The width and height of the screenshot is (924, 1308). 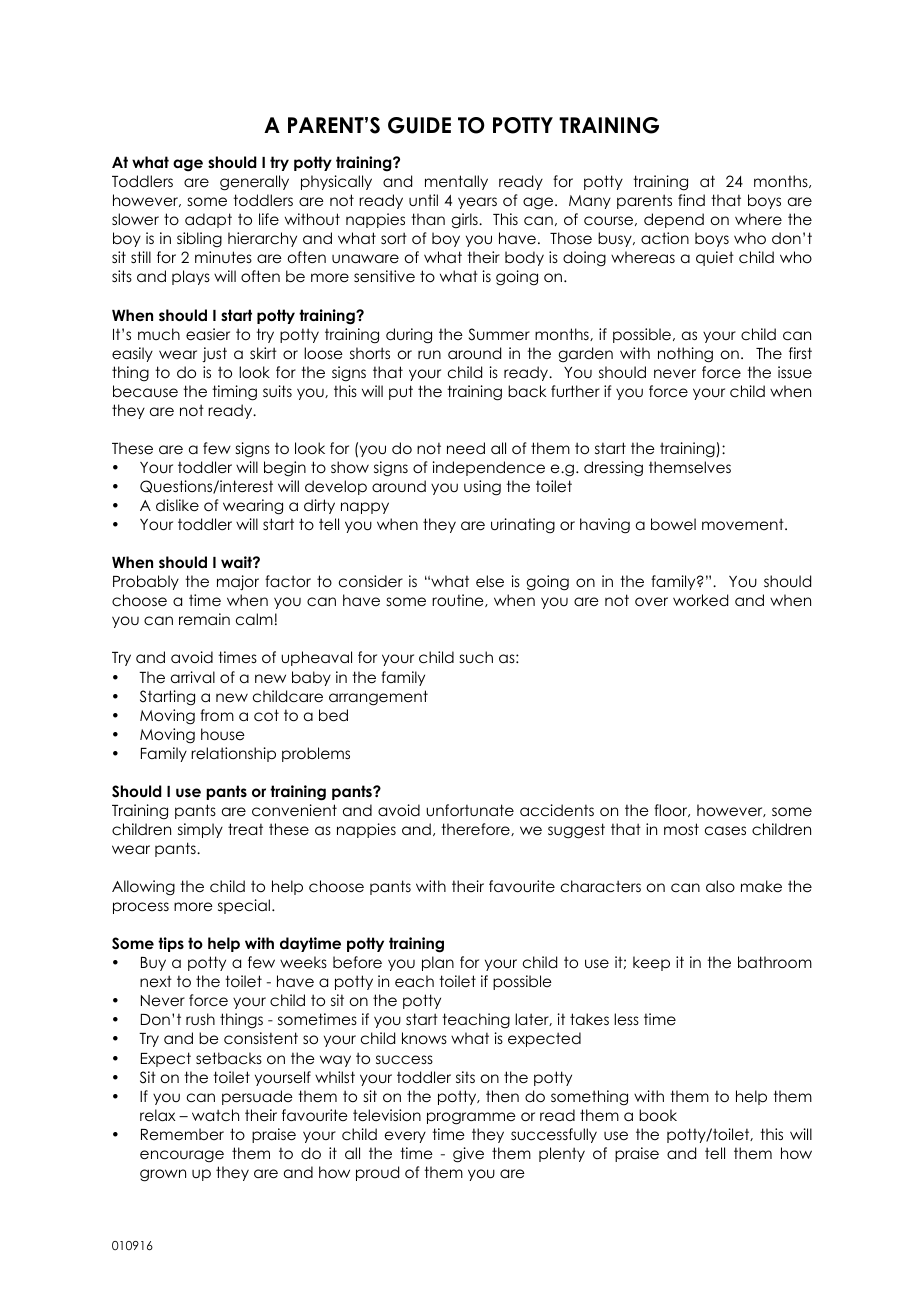 What do you see at coordinates (193, 677) in the screenshot?
I see `arrival` at bounding box center [193, 677].
